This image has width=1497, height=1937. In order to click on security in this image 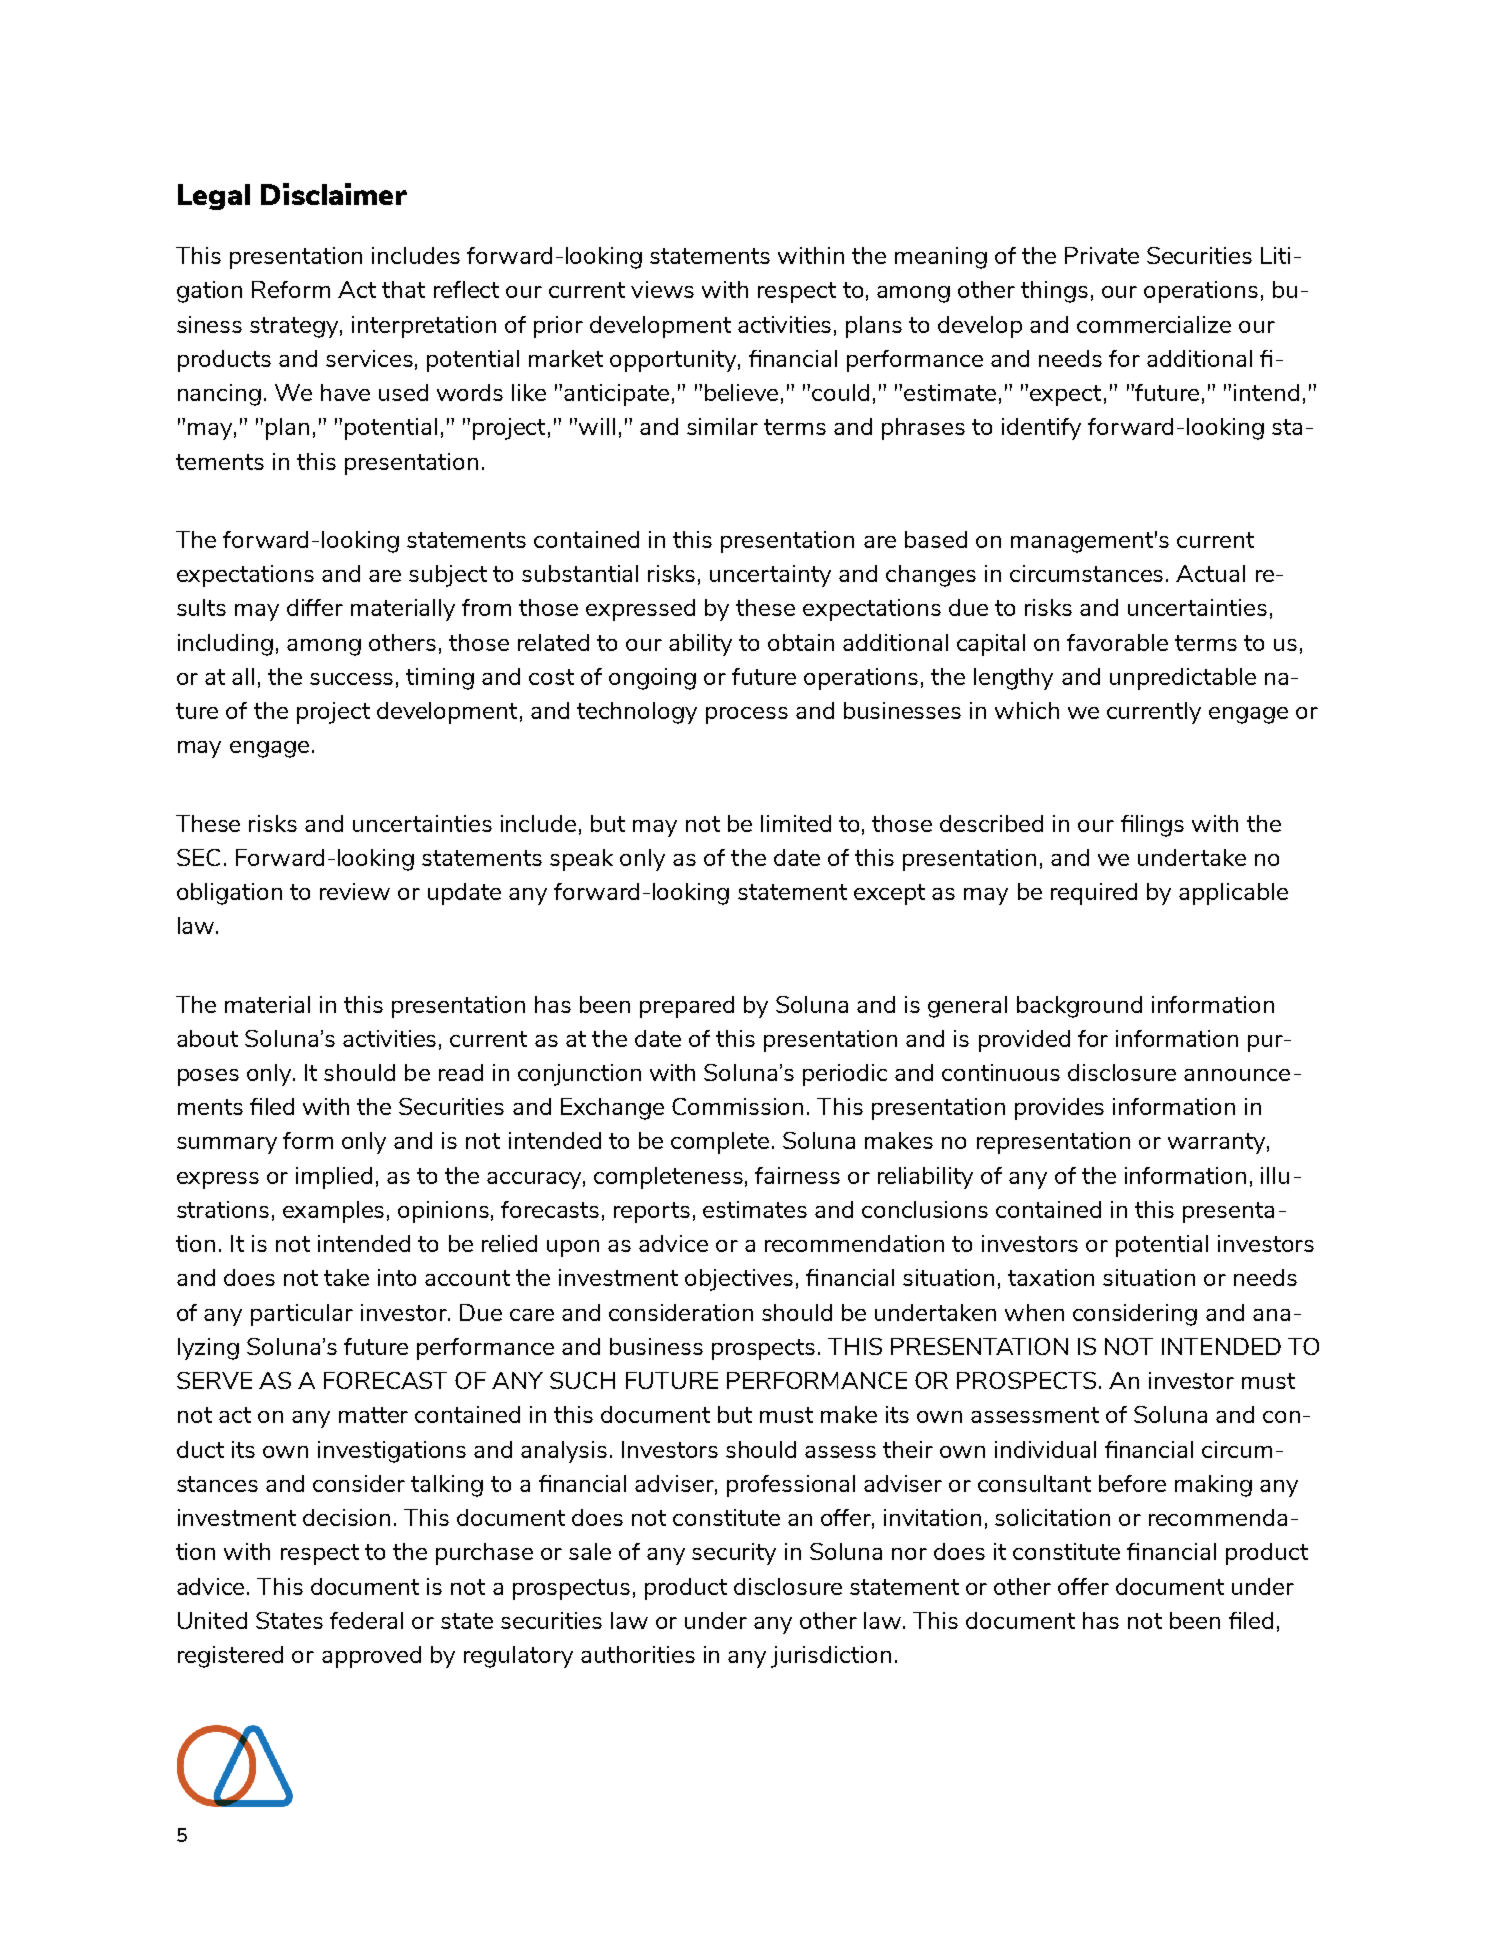, I will do `click(734, 1554)`.
